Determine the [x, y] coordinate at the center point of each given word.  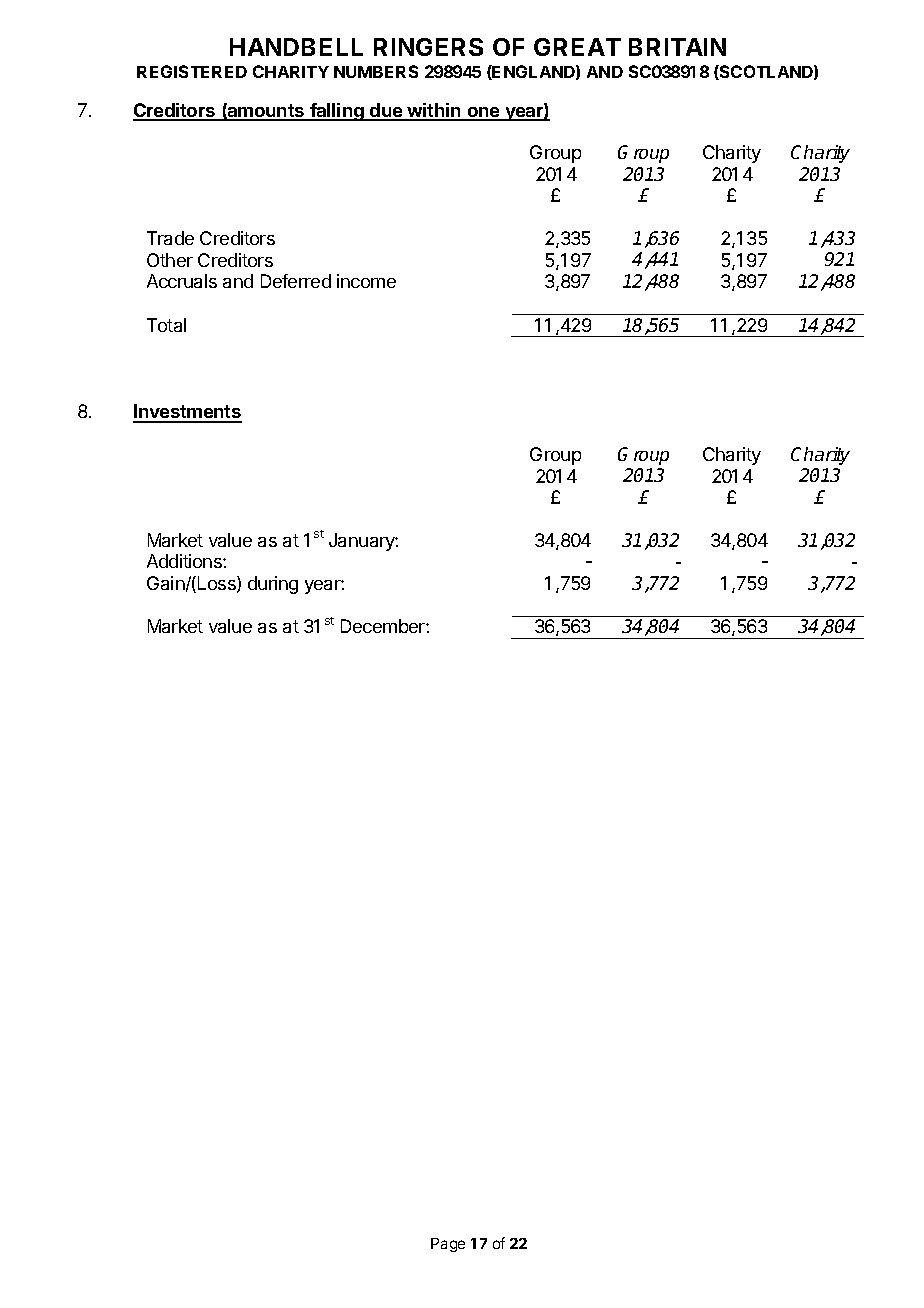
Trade [170, 238]
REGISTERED [192, 71]
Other [170, 260]
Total [166, 325]
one [483, 113]
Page [448, 1245]
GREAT [577, 47]
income [366, 281]
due [386, 111]
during [273, 585]
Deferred [296, 281]
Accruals [182, 281]
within [434, 111]
